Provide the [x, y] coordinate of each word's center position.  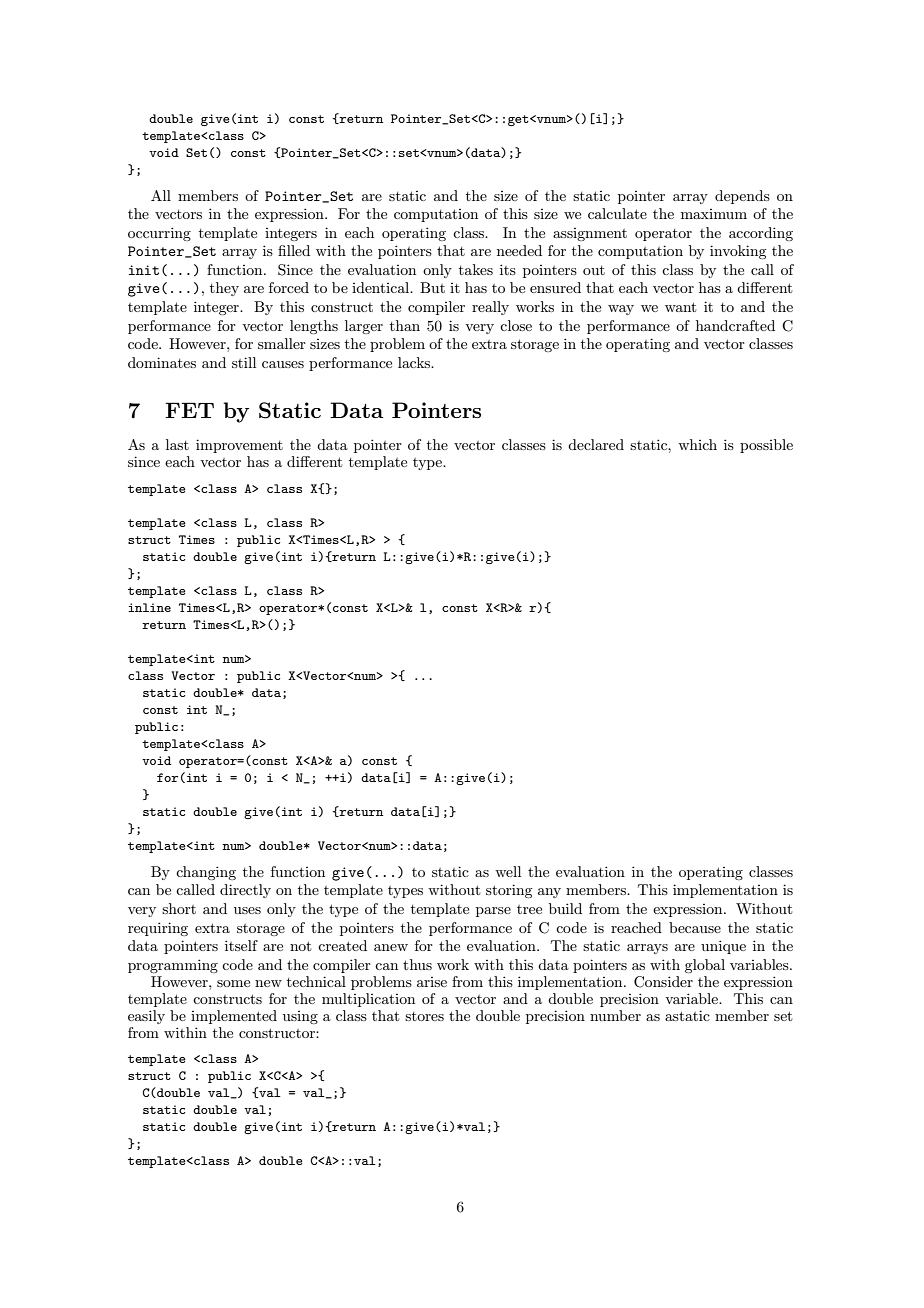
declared [596, 444]
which [697, 444]
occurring [159, 234]
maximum [714, 214]
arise [432, 982]
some [233, 983]
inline [149, 607]
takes [476, 269]
